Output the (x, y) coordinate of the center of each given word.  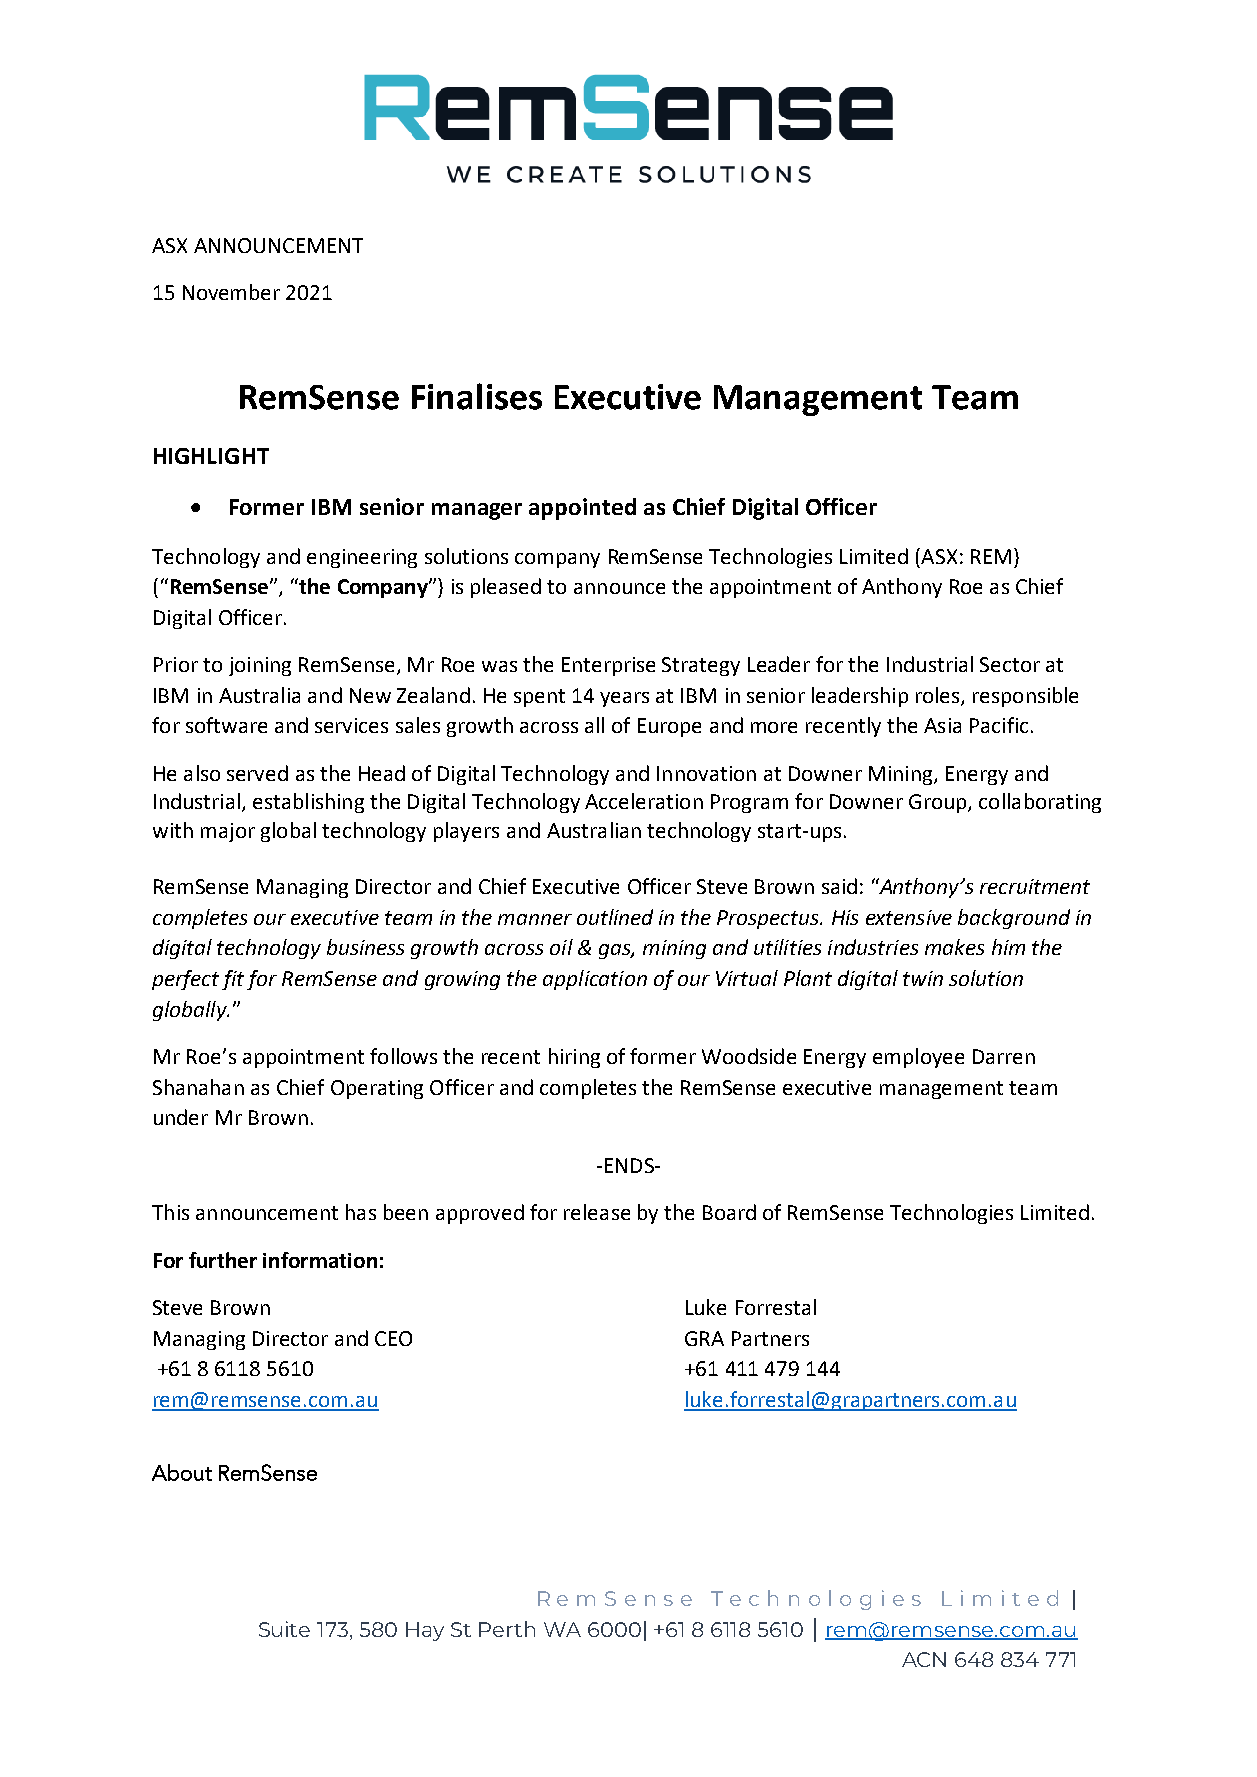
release (597, 1212)
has (361, 1212)
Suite (284, 1629)
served (257, 773)
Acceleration (644, 801)
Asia (942, 725)
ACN (924, 1659)
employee (918, 1058)
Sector (1010, 664)
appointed (582, 509)
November (231, 292)
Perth (507, 1629)
